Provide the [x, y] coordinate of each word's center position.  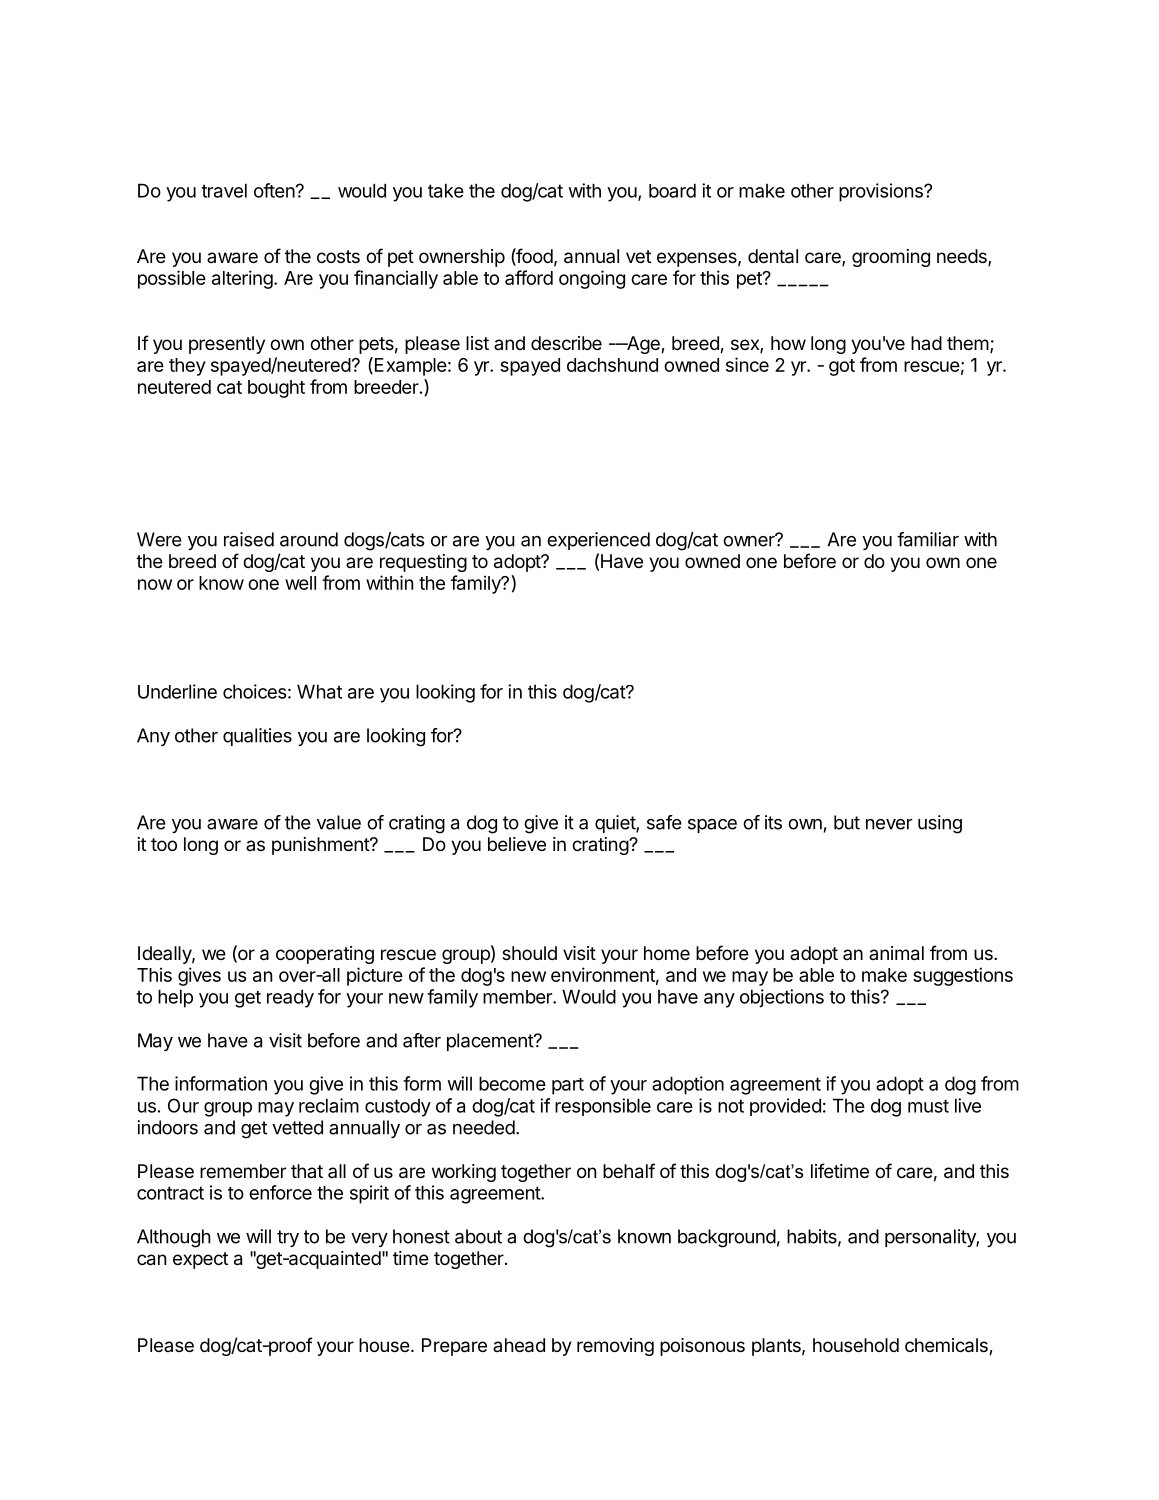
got [842, 367]
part [568, 1086]
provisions [882, 192]
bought [276, 389]
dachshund [612, 365]
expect [200, 1260]
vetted [297, 1127]
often [274, 190]
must [928, 1106]
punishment [321, 846]
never [889, 824]
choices [255, 691]
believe [517, 844]
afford [529, 277]
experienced [598, 541]
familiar [928, 539]
